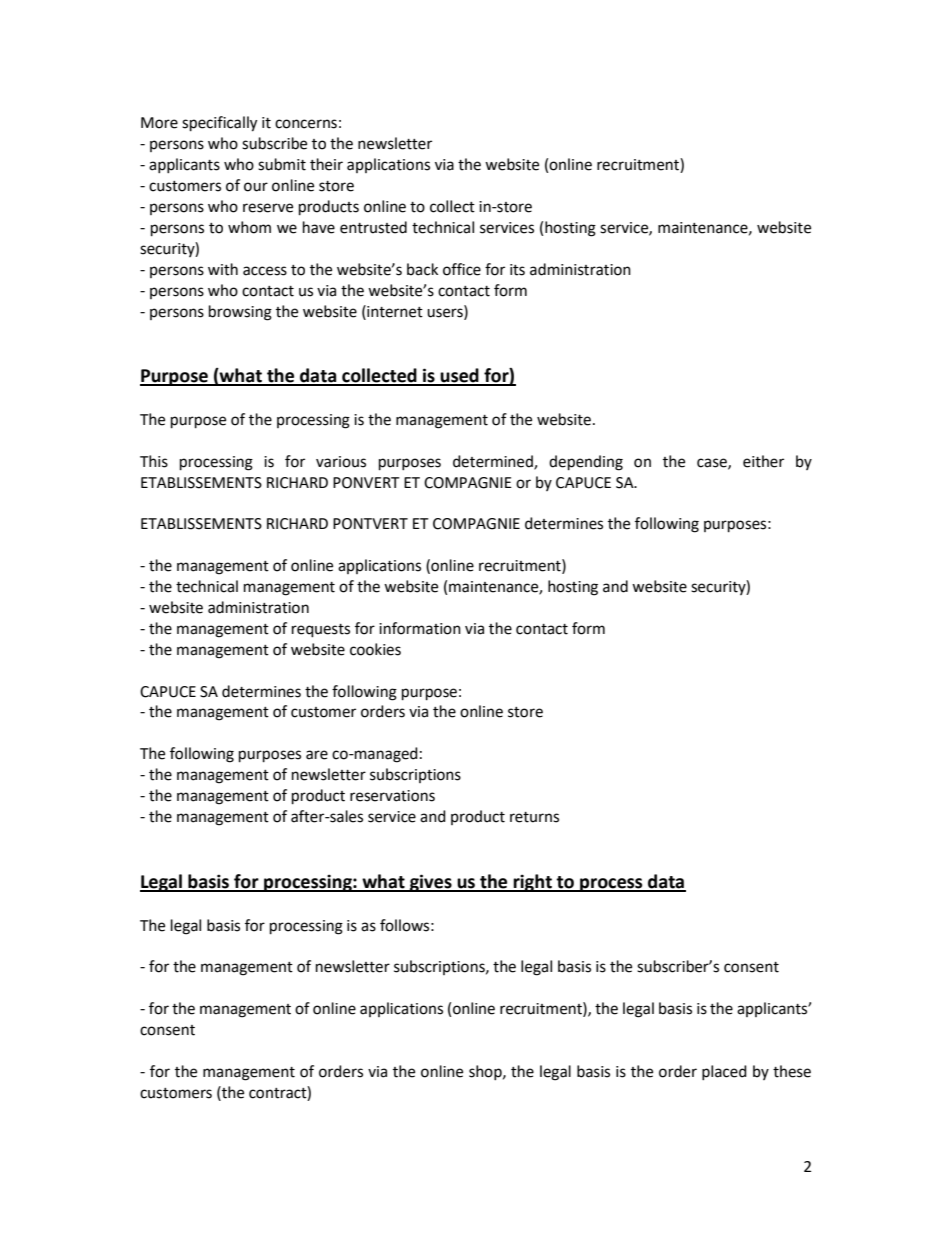  Describe the element at coordinates (533, 883) in the document. I see `right` at that location.
